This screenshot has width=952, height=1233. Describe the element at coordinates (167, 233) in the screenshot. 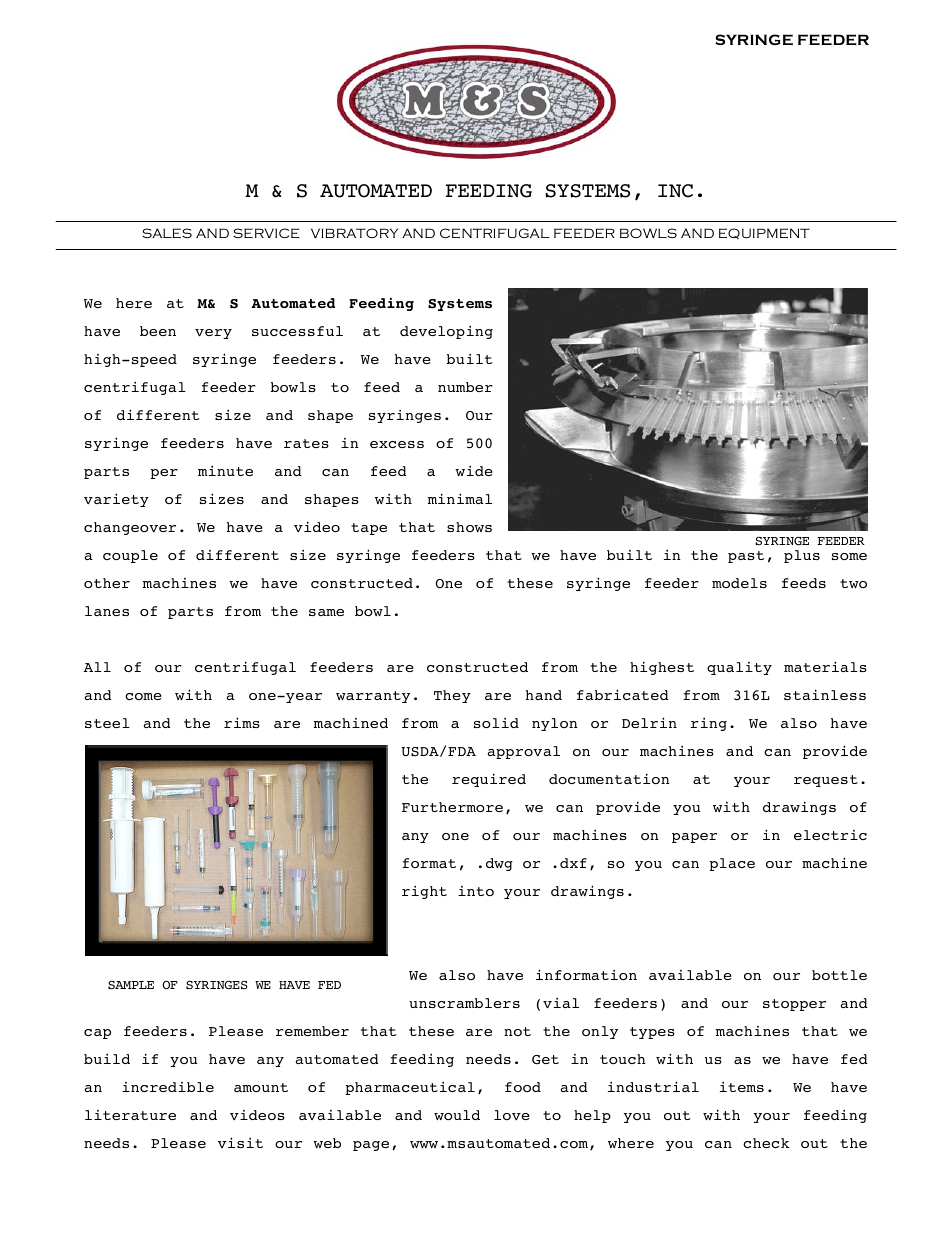

I see `SALES` at that location.
